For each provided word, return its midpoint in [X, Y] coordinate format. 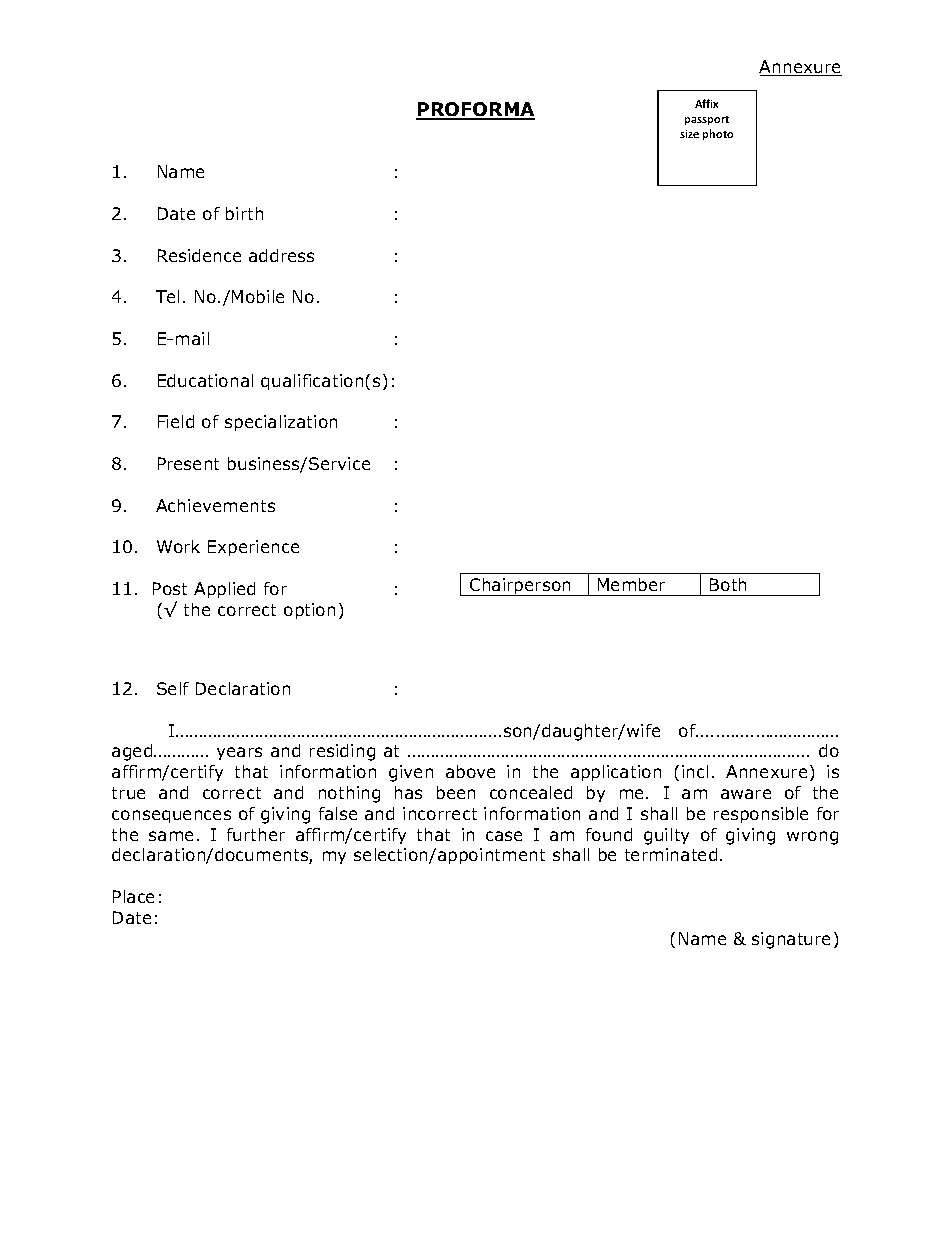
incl [695, 771]
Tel [167, 296]
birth [244, 213]
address [281, 255]
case [504, 836]
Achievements [215, 505]
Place [133, 896]
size [689, 134]
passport [707, 120]
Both [728, 584]
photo [718, 134]
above [470, 771]
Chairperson [520, 587]
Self [173, 688]
